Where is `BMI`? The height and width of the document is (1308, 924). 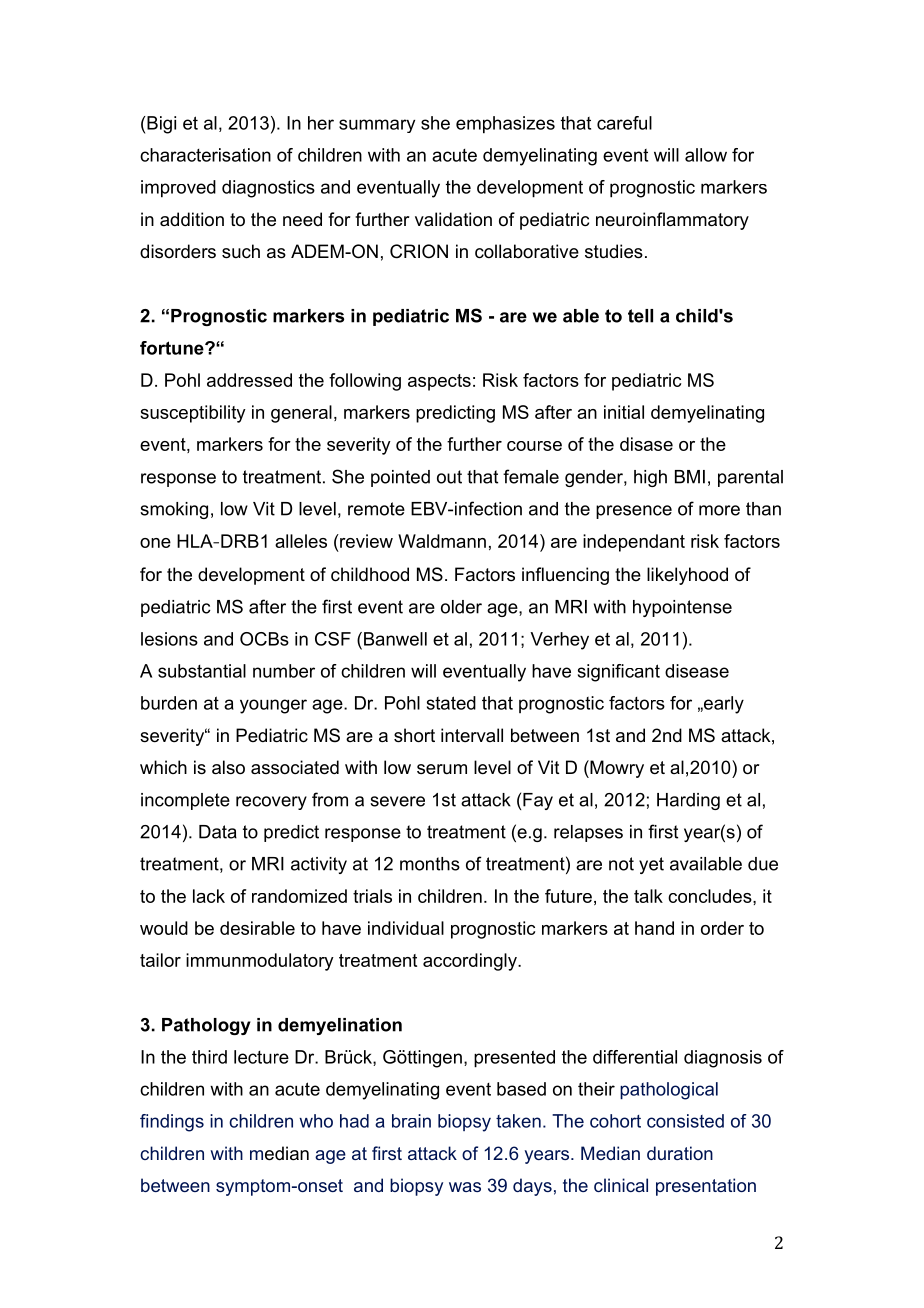 BMI is located at coordinates (690, 477).
